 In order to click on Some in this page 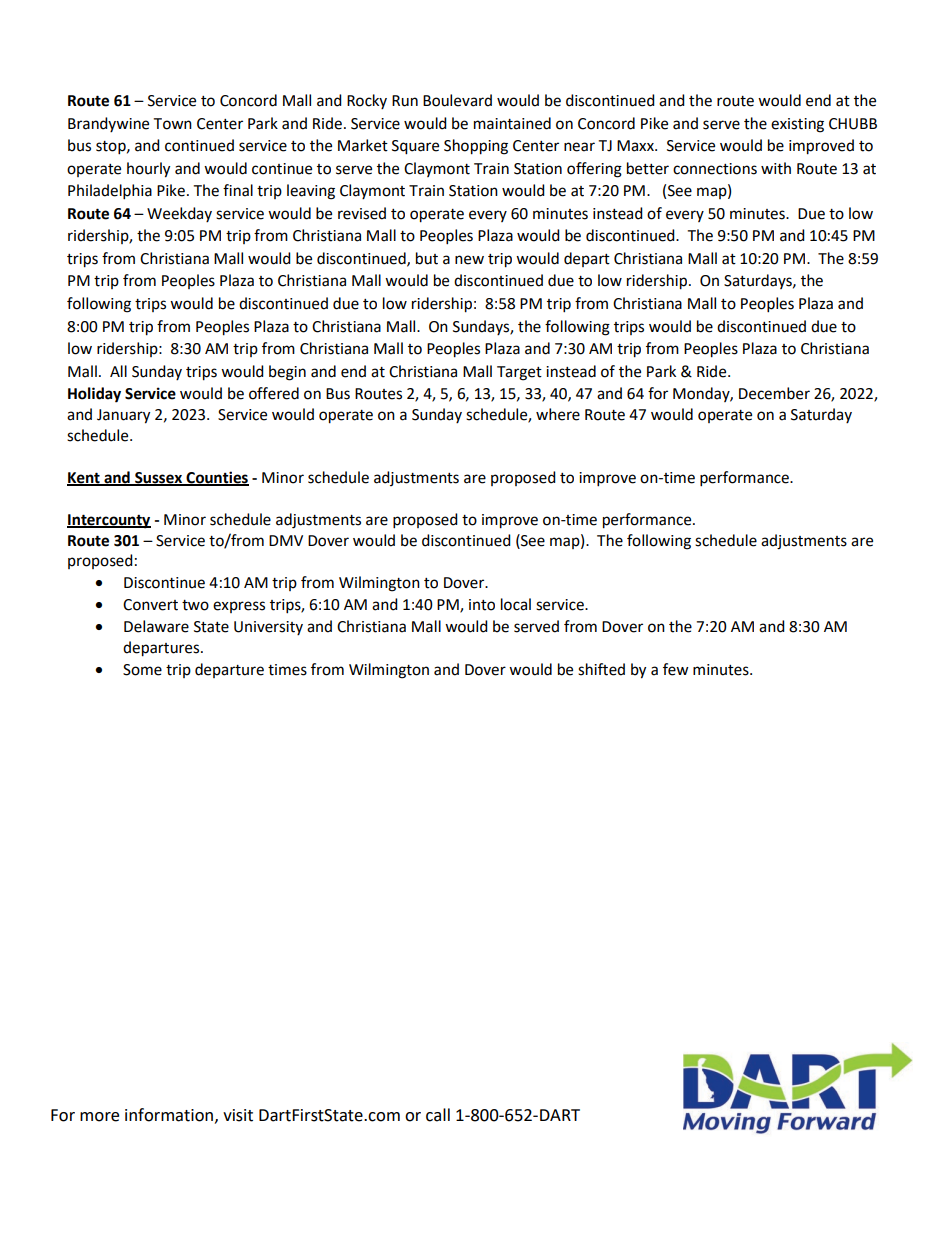, I will do `click(142, 670)`.
